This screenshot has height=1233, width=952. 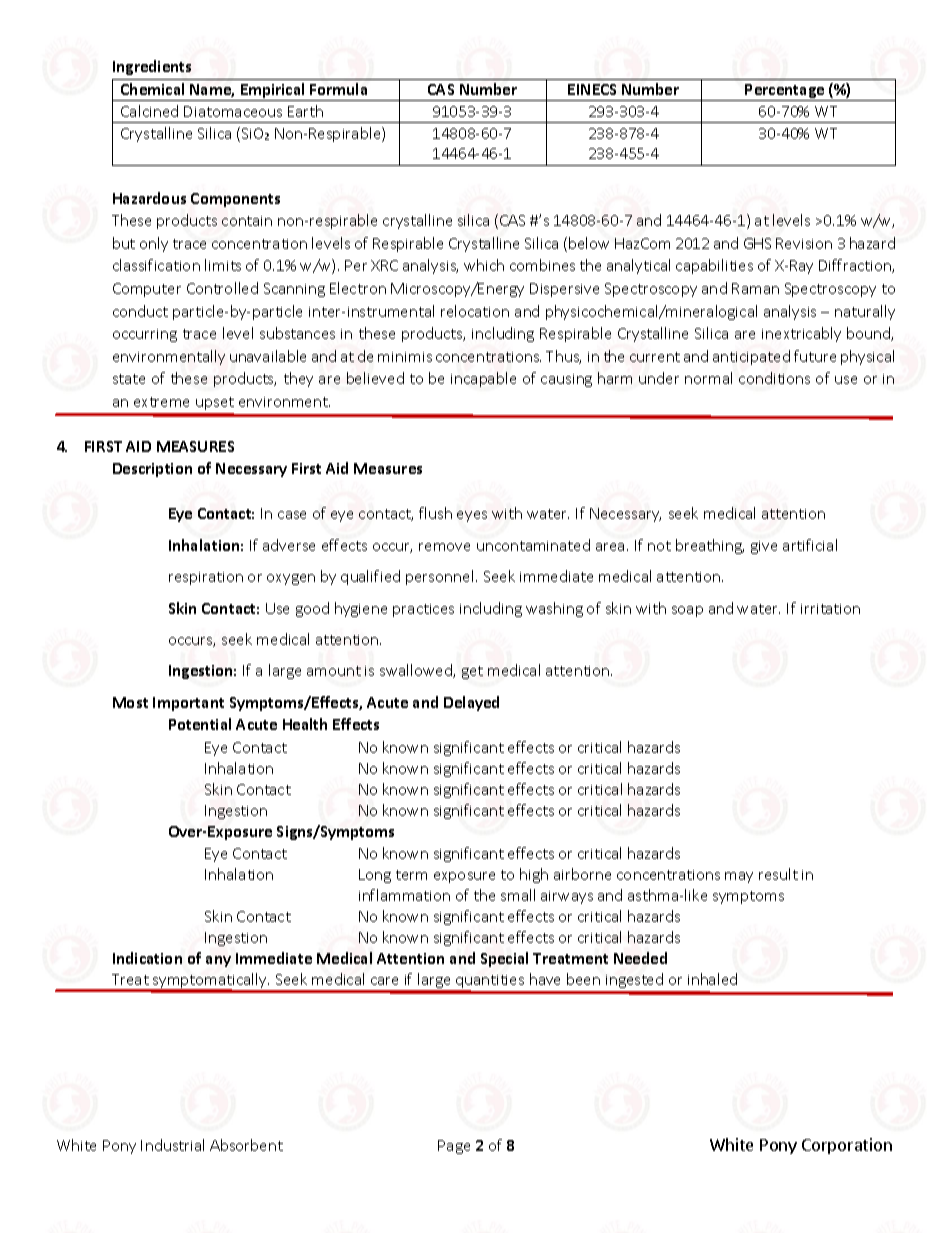 What do you see at coordinates (206, 578) in the screenshot?
I see `respiration` at bounding box center [206, 578].
